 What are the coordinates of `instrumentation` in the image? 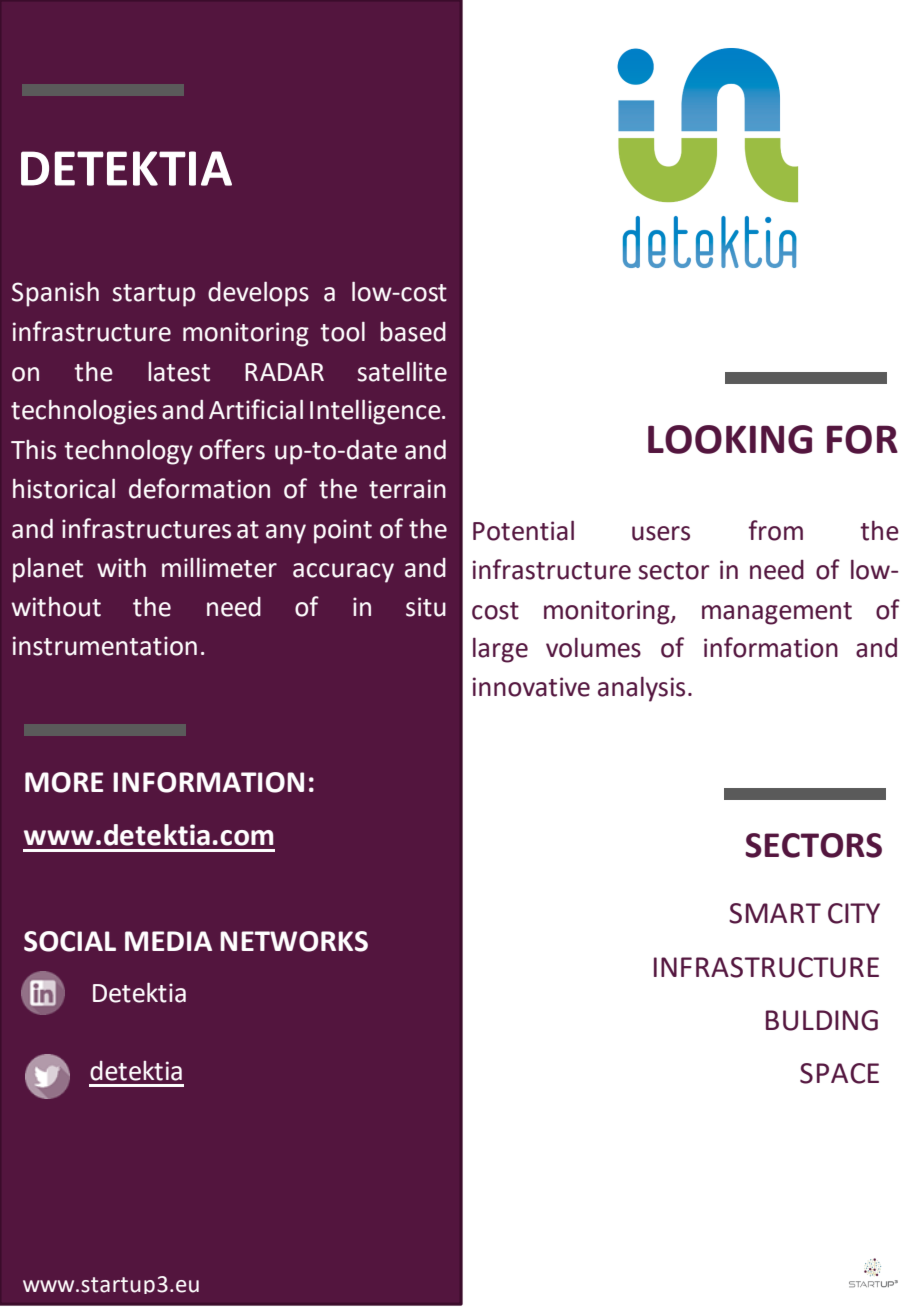 It's located at (105, 646).
